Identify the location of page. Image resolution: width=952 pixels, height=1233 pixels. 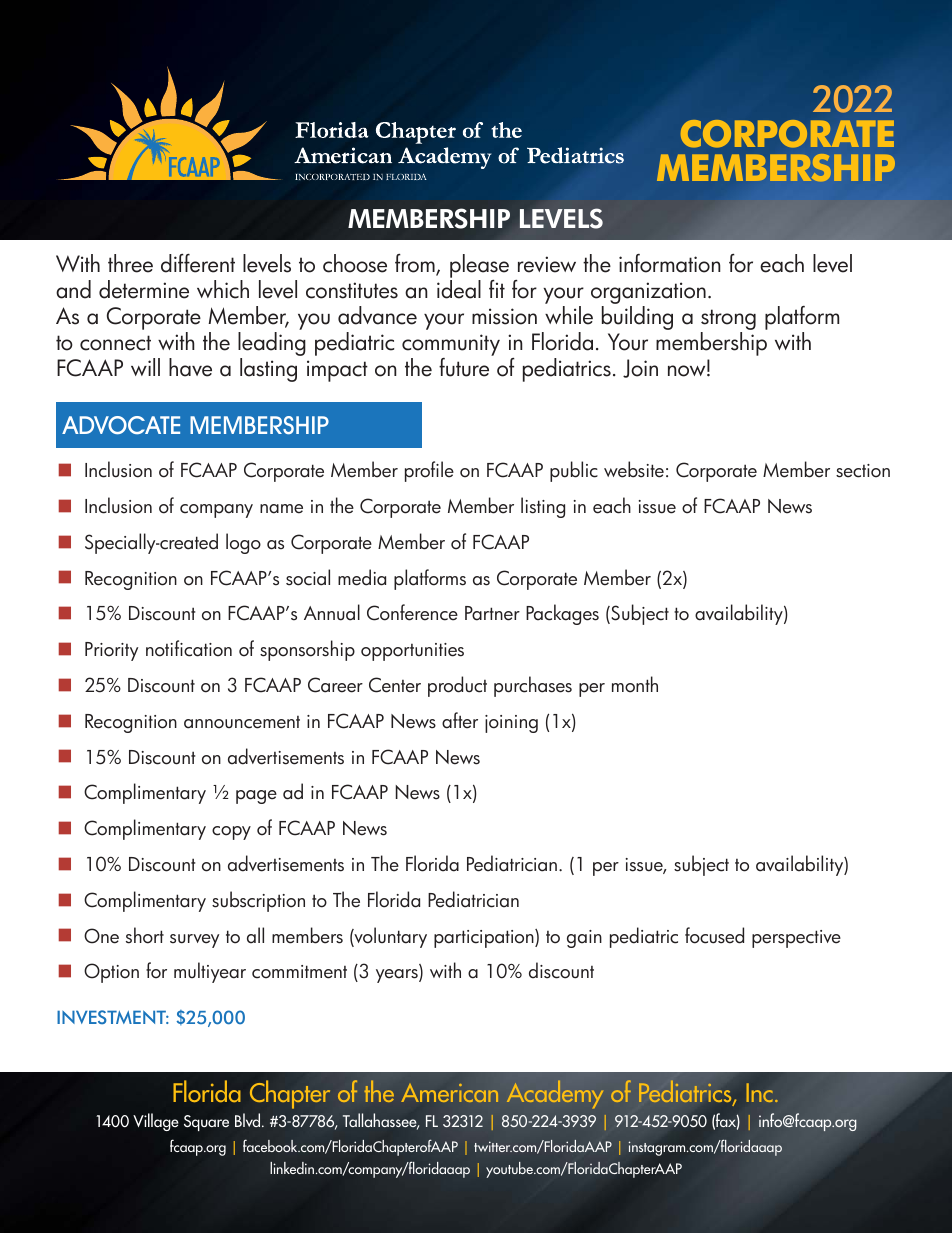
(256, 797).
